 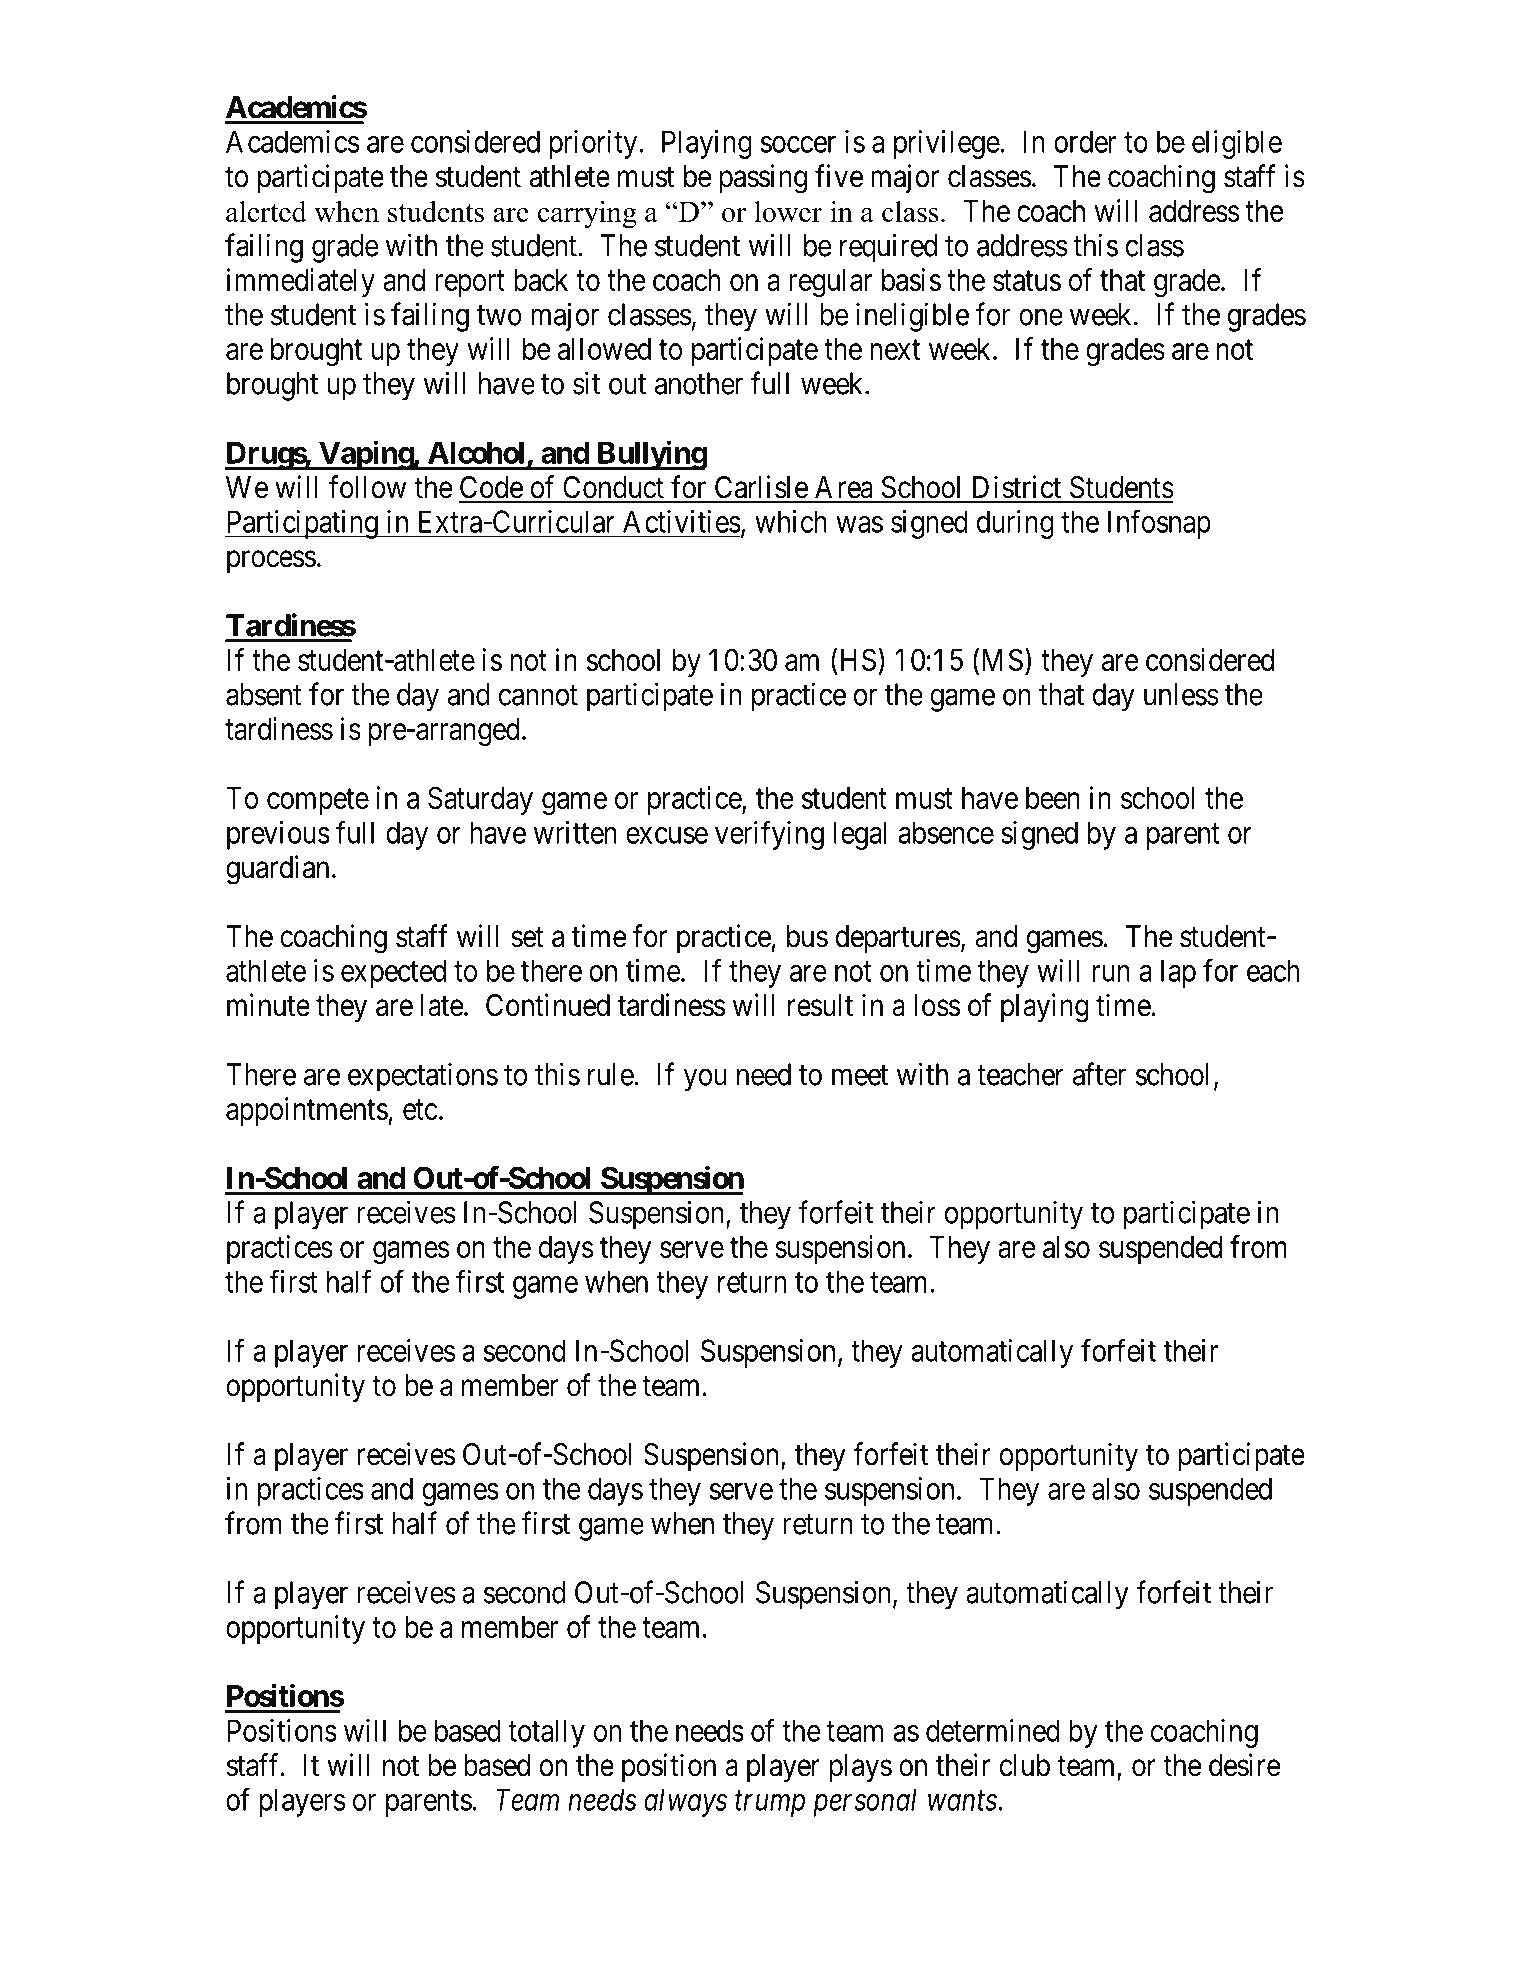 I want to click on alerted, so click(x=266, y=211).
